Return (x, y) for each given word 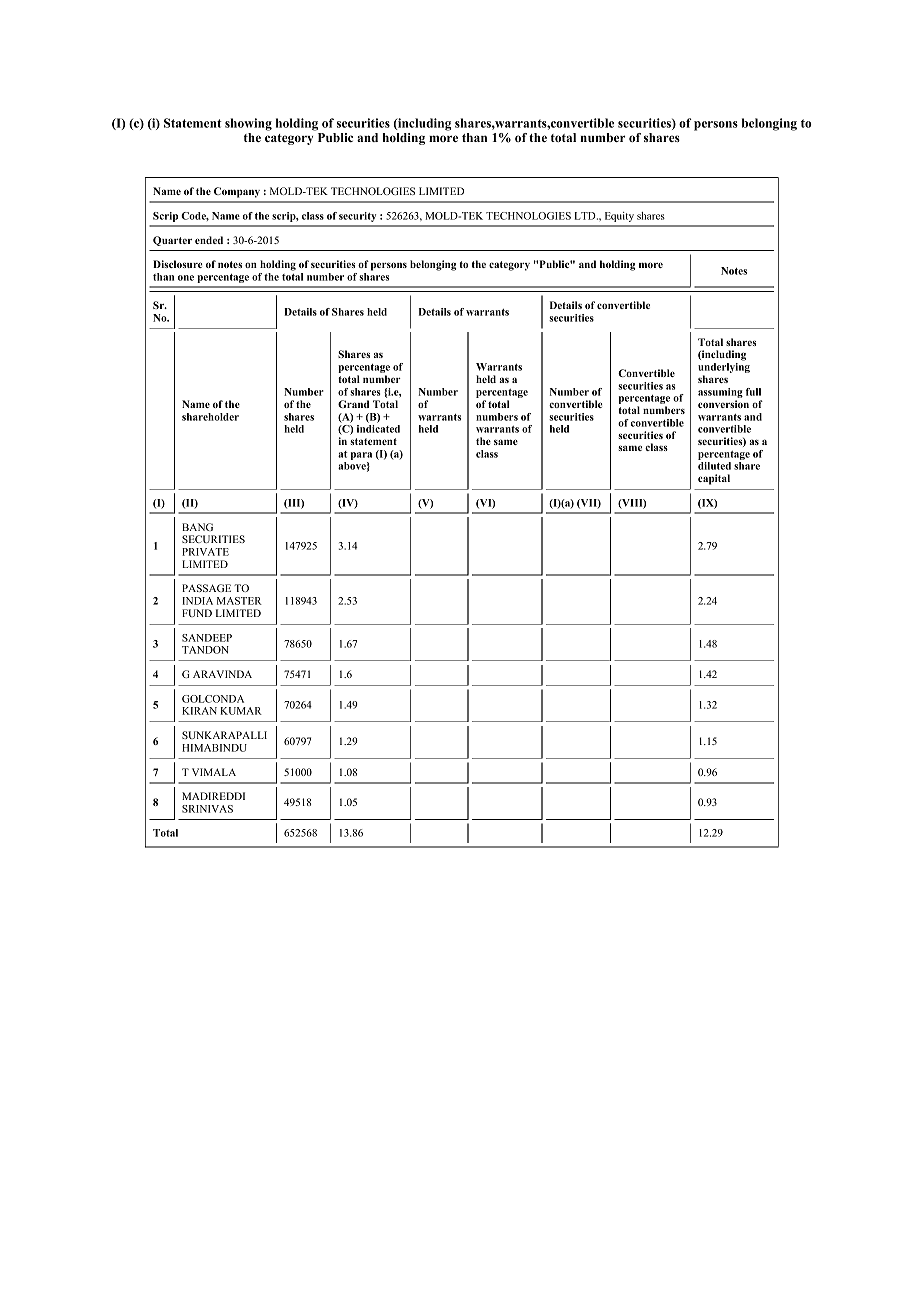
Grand (353, 404)
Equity (619, 217)
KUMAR (241, 711)
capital (714, 479)
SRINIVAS (207, 809)
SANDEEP (207, 638)
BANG (197, 527)
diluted (714, 466)
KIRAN (199, 711)
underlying (724, 369)
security (357, 217)
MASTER (239, 601)
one (186, 278)
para (361, 456)
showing (248, 124)
